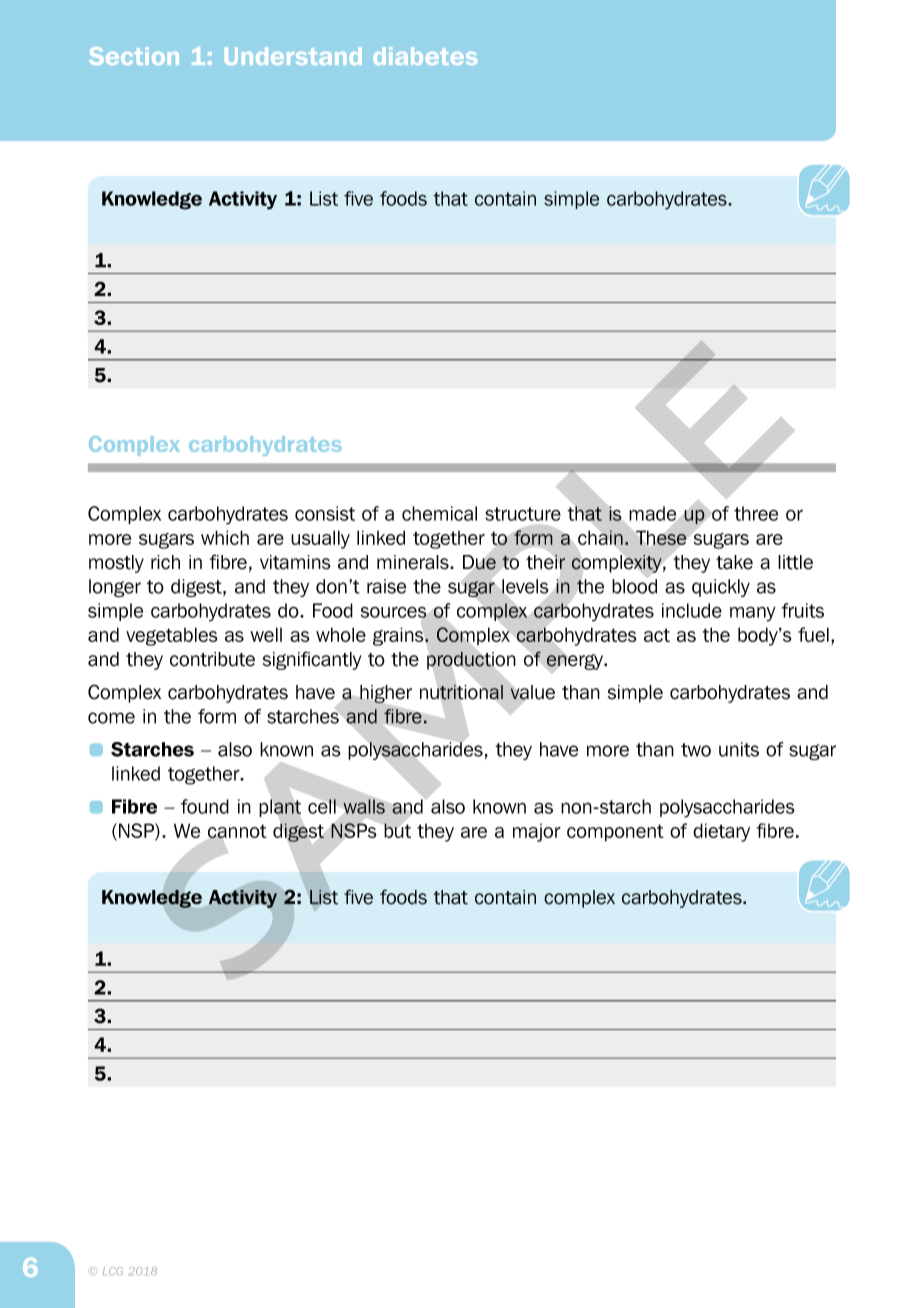  Describe the element at coordinates (439, 513) in the screenshot. I see `chemical` at that location.
